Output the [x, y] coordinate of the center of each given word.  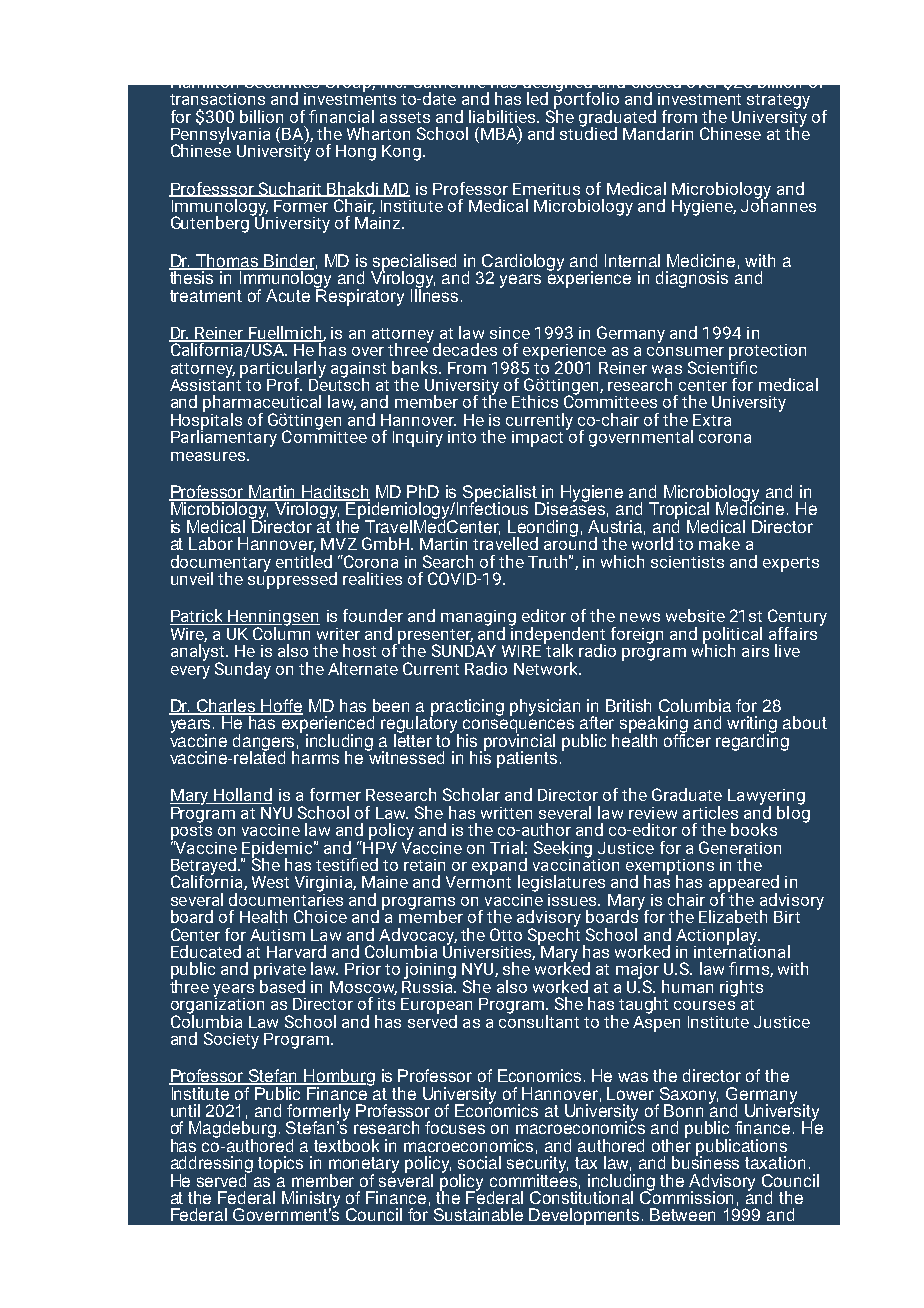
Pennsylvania [220, 135]
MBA [500, 133]
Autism [277, 935]
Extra [712, 420]
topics [280, 1164]
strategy [778, 101]
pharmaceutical [262, 404]
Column [282, 632]
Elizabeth [733, 916]
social [479, 1162]
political [732, 636]
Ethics [535, 401]
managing [478, 619]
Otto [506, 934]
